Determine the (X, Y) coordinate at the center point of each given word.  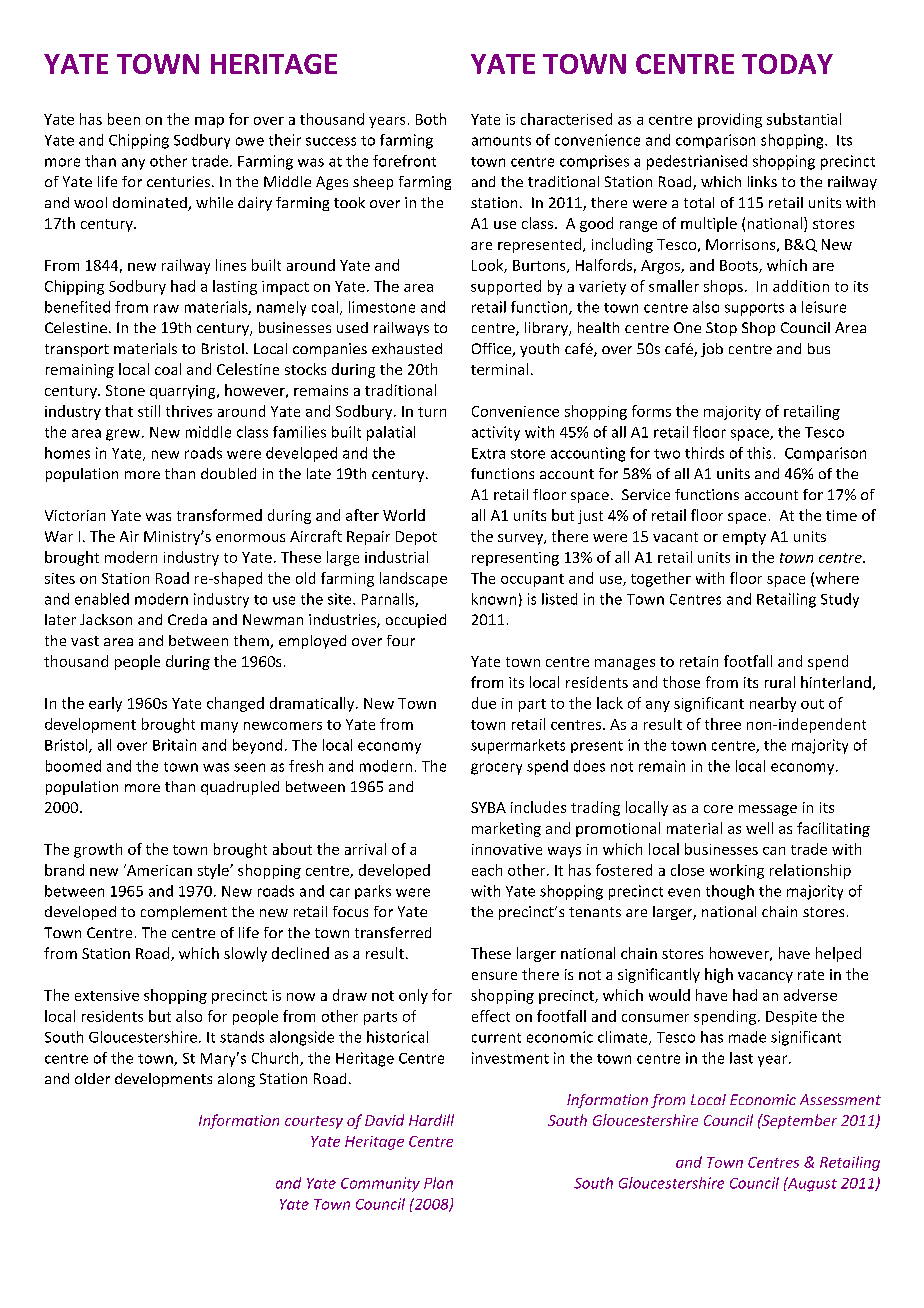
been (124, 119)
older (92, 1078)
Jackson (106, 619)
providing (730, 120)
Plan (438, 1183)
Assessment (840, 1099)
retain (699, 661)
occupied (416, 621)
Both (431, 119)
